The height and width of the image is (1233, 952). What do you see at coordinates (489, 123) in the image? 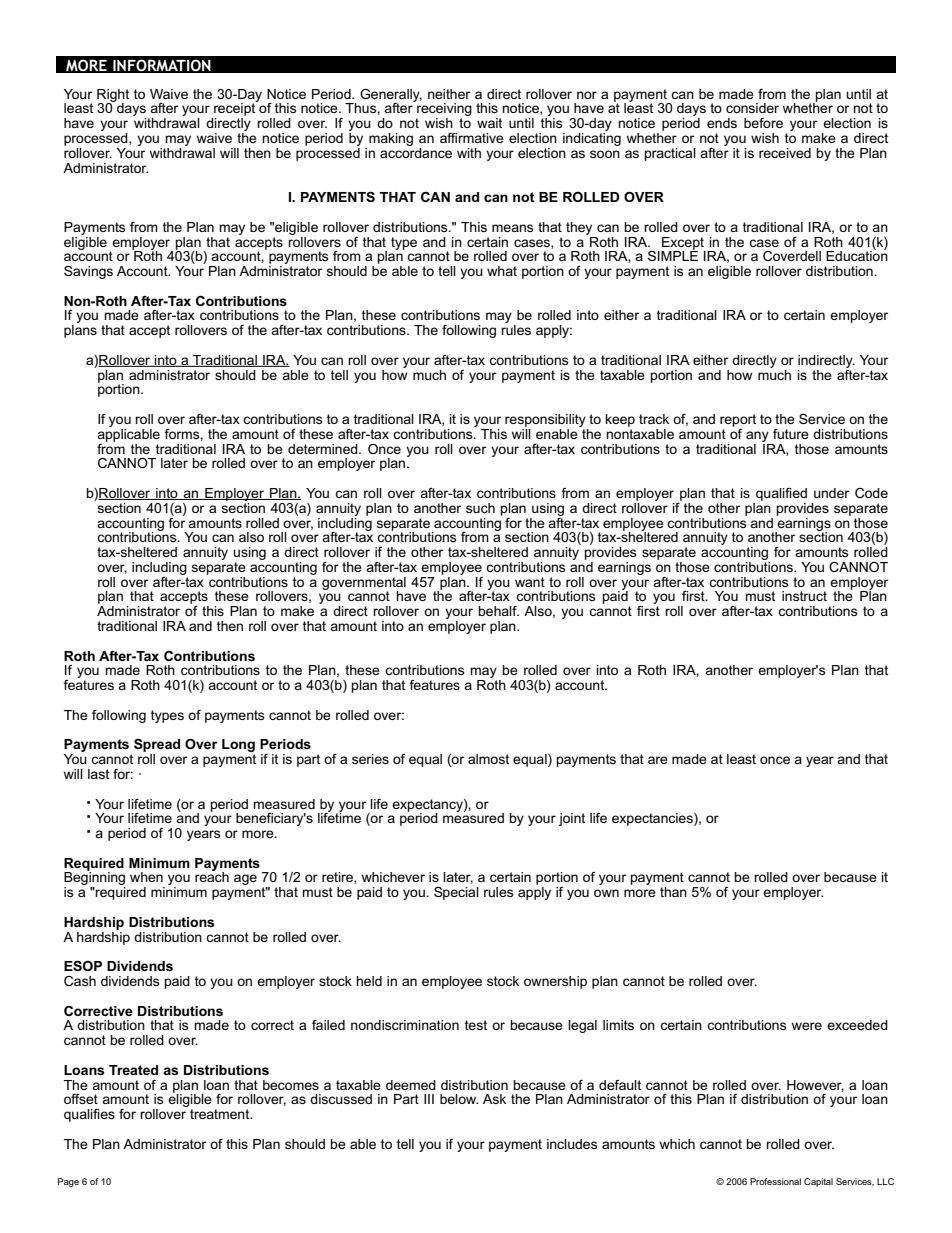
I see `wait` at bounding box center [489, 123].
